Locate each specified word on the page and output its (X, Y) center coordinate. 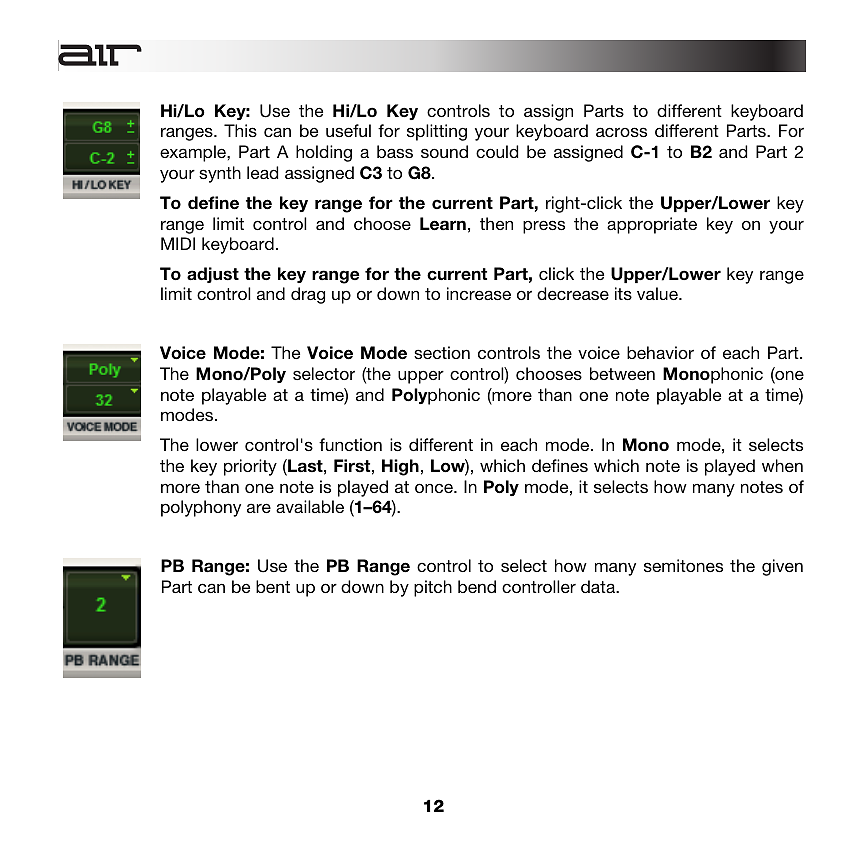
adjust (213, 275)
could (497, 151)
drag (308, 295)
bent (273, 586)
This (240, 130)
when (782, 465)
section (442, 352)
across (621, 132)
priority (250, 467)
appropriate (652, 225)
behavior (660, 352)
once (435, 488)
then (496, 223)
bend (477, 586)
